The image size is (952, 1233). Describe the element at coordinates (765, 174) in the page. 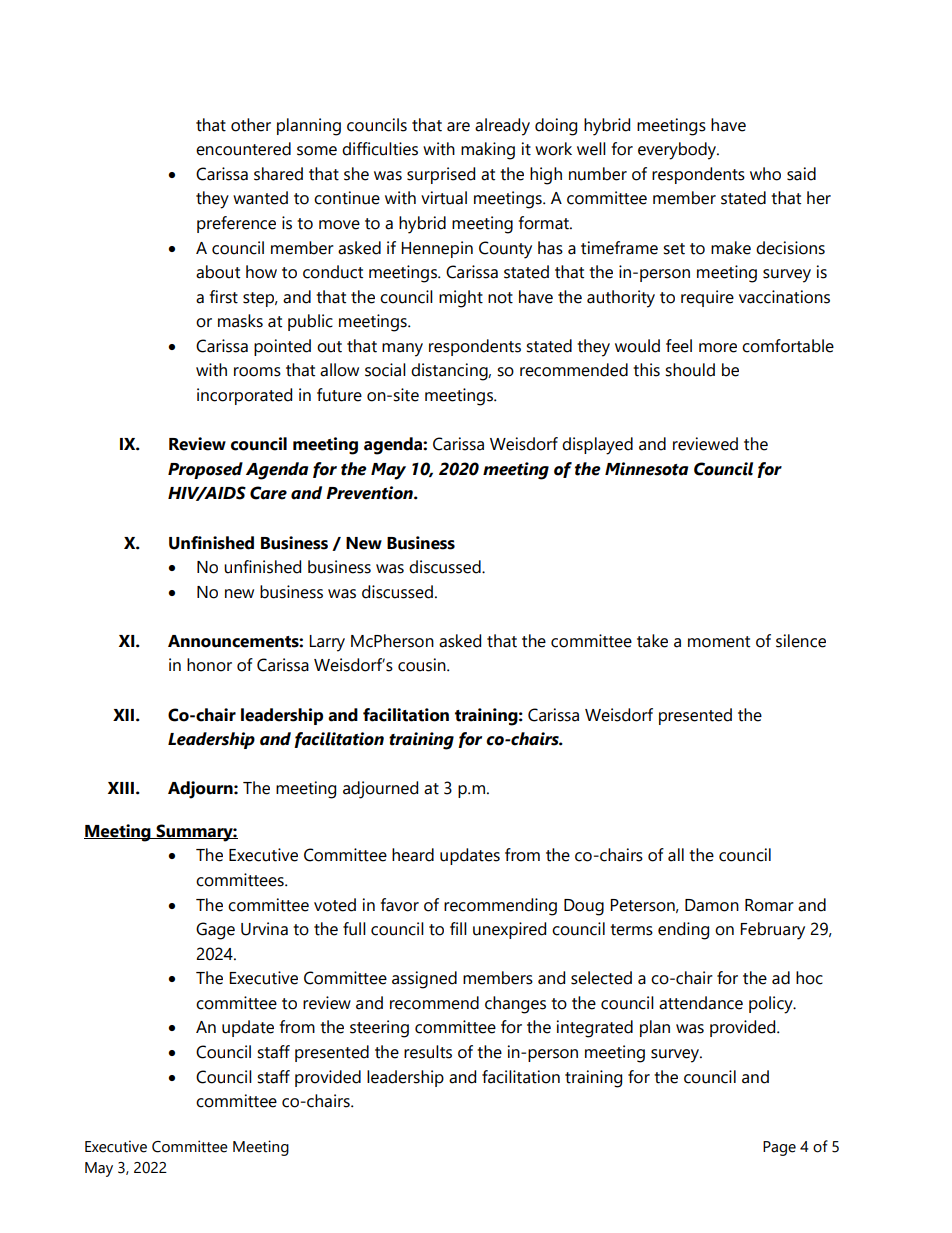

I see `who` at that location.
